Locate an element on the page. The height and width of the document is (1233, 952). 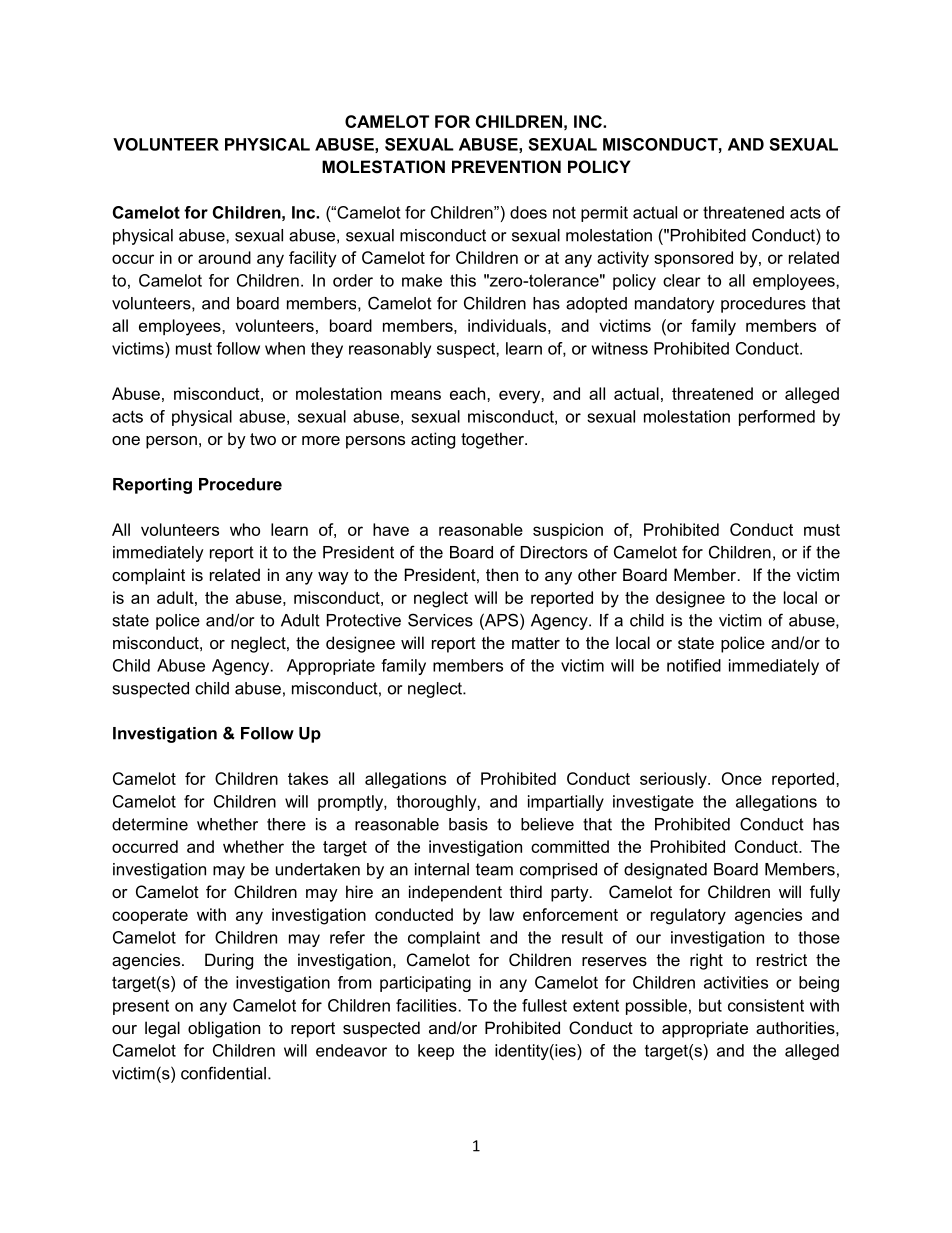
obligation is located at coordinates (224, 1029).
